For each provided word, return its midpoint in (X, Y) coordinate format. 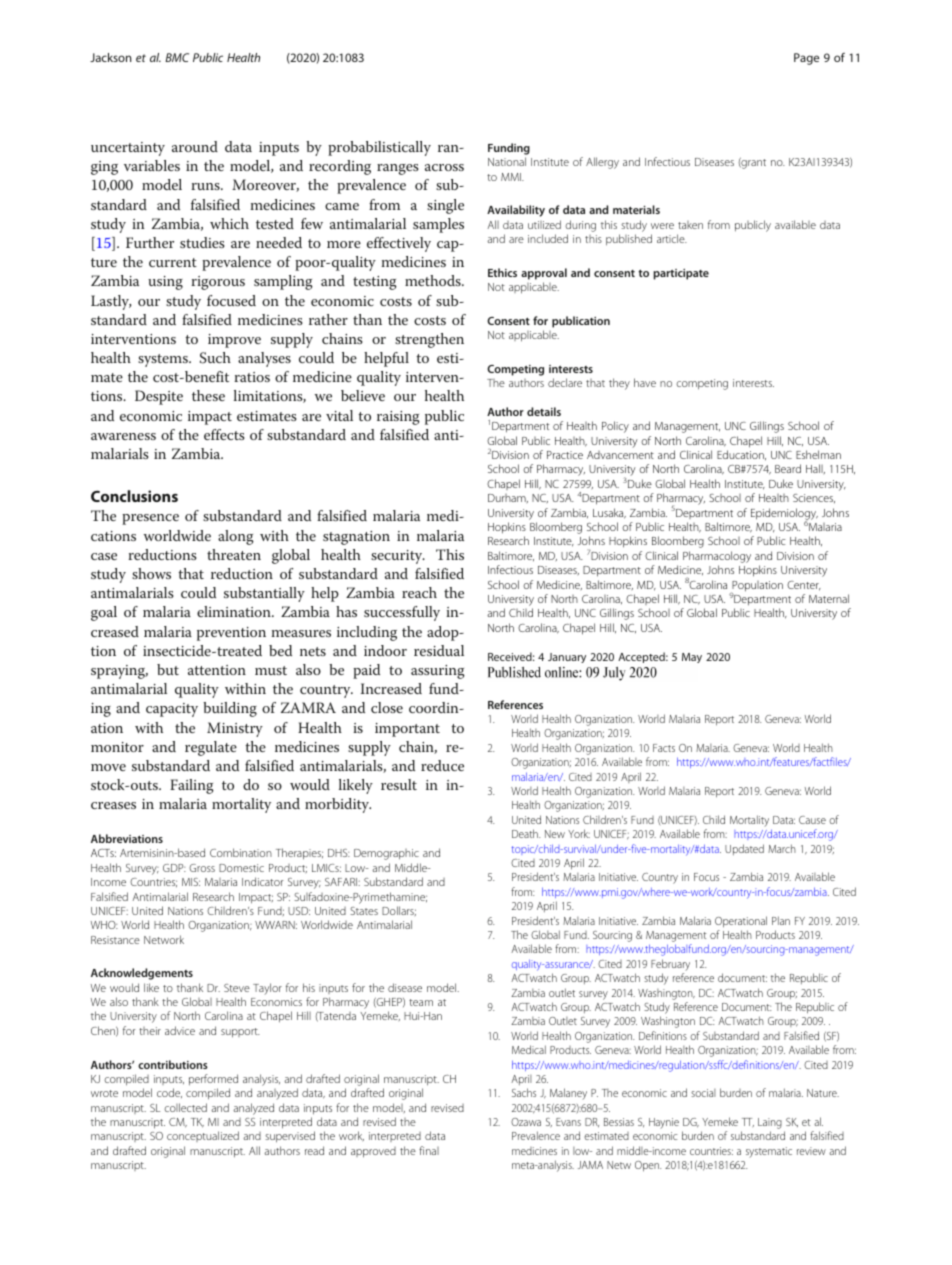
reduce (442, 765)
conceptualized (203, 1136)
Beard (788, 468)
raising (398, 418)
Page (806, 59)
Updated (744, 849)
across (444, 167)
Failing (192, 786)
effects (224, 434)
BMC (177, 57)
